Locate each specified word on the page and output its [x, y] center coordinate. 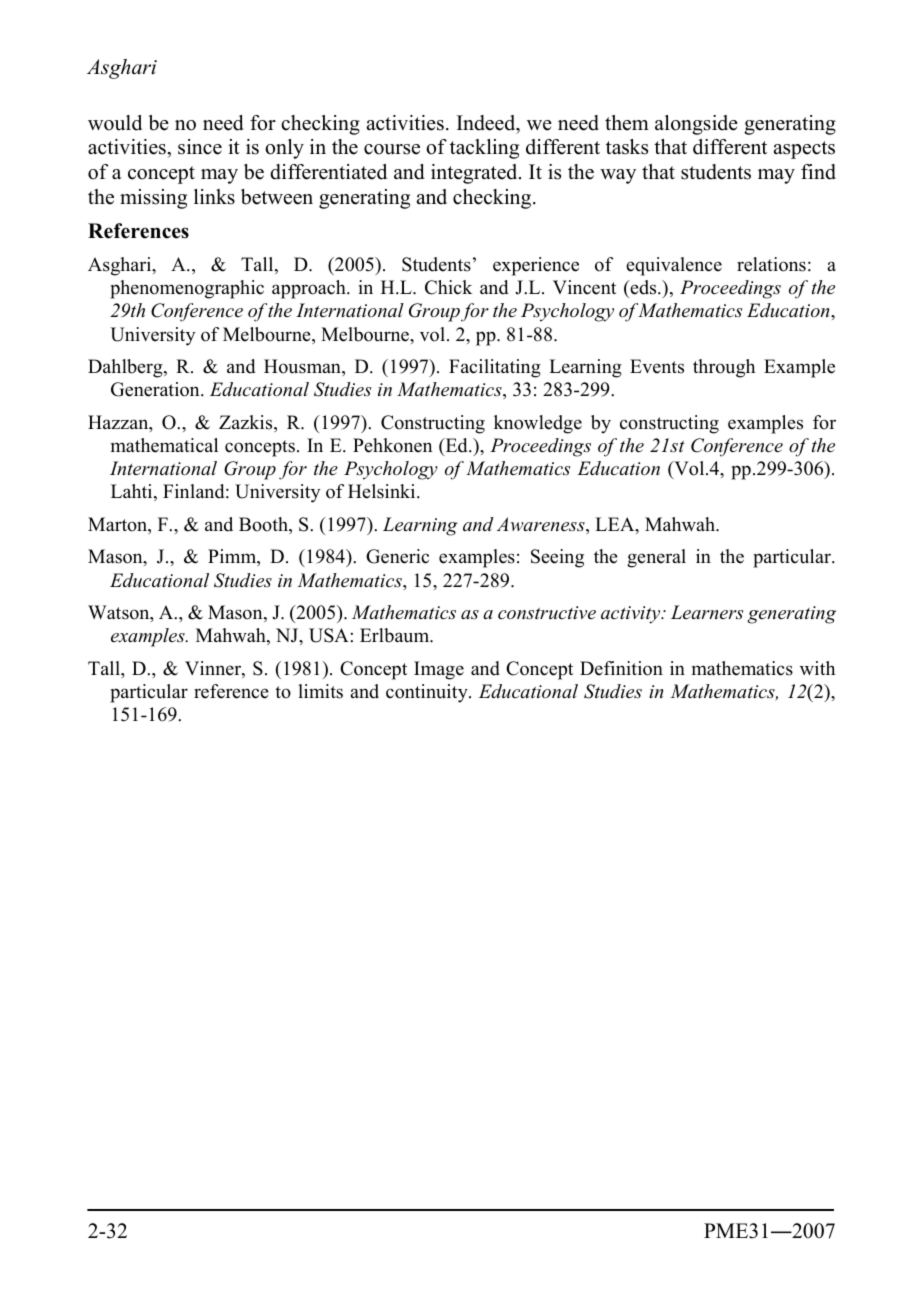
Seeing [557, 558]
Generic [397, 556]
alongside [696, 125]
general [656, 558]
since [200, 147]
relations [771, 264]
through [724, 368]
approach [310, 289]
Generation [156, 389]
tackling [484, 149]
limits [320, 691]
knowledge [538, 424]
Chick [448, 287]
